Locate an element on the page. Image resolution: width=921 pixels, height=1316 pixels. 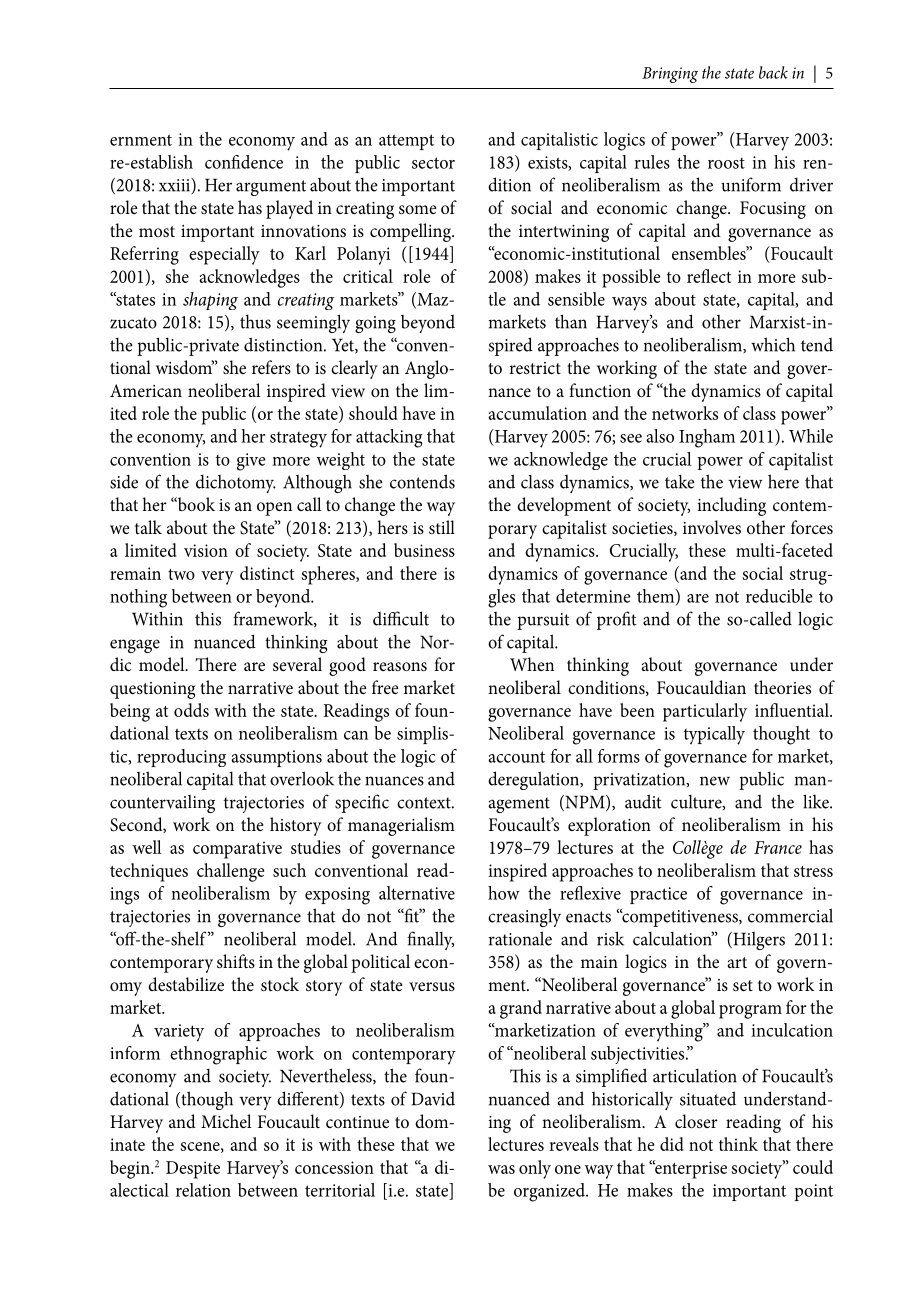
Despite is located at coordinates (193, 1170).
